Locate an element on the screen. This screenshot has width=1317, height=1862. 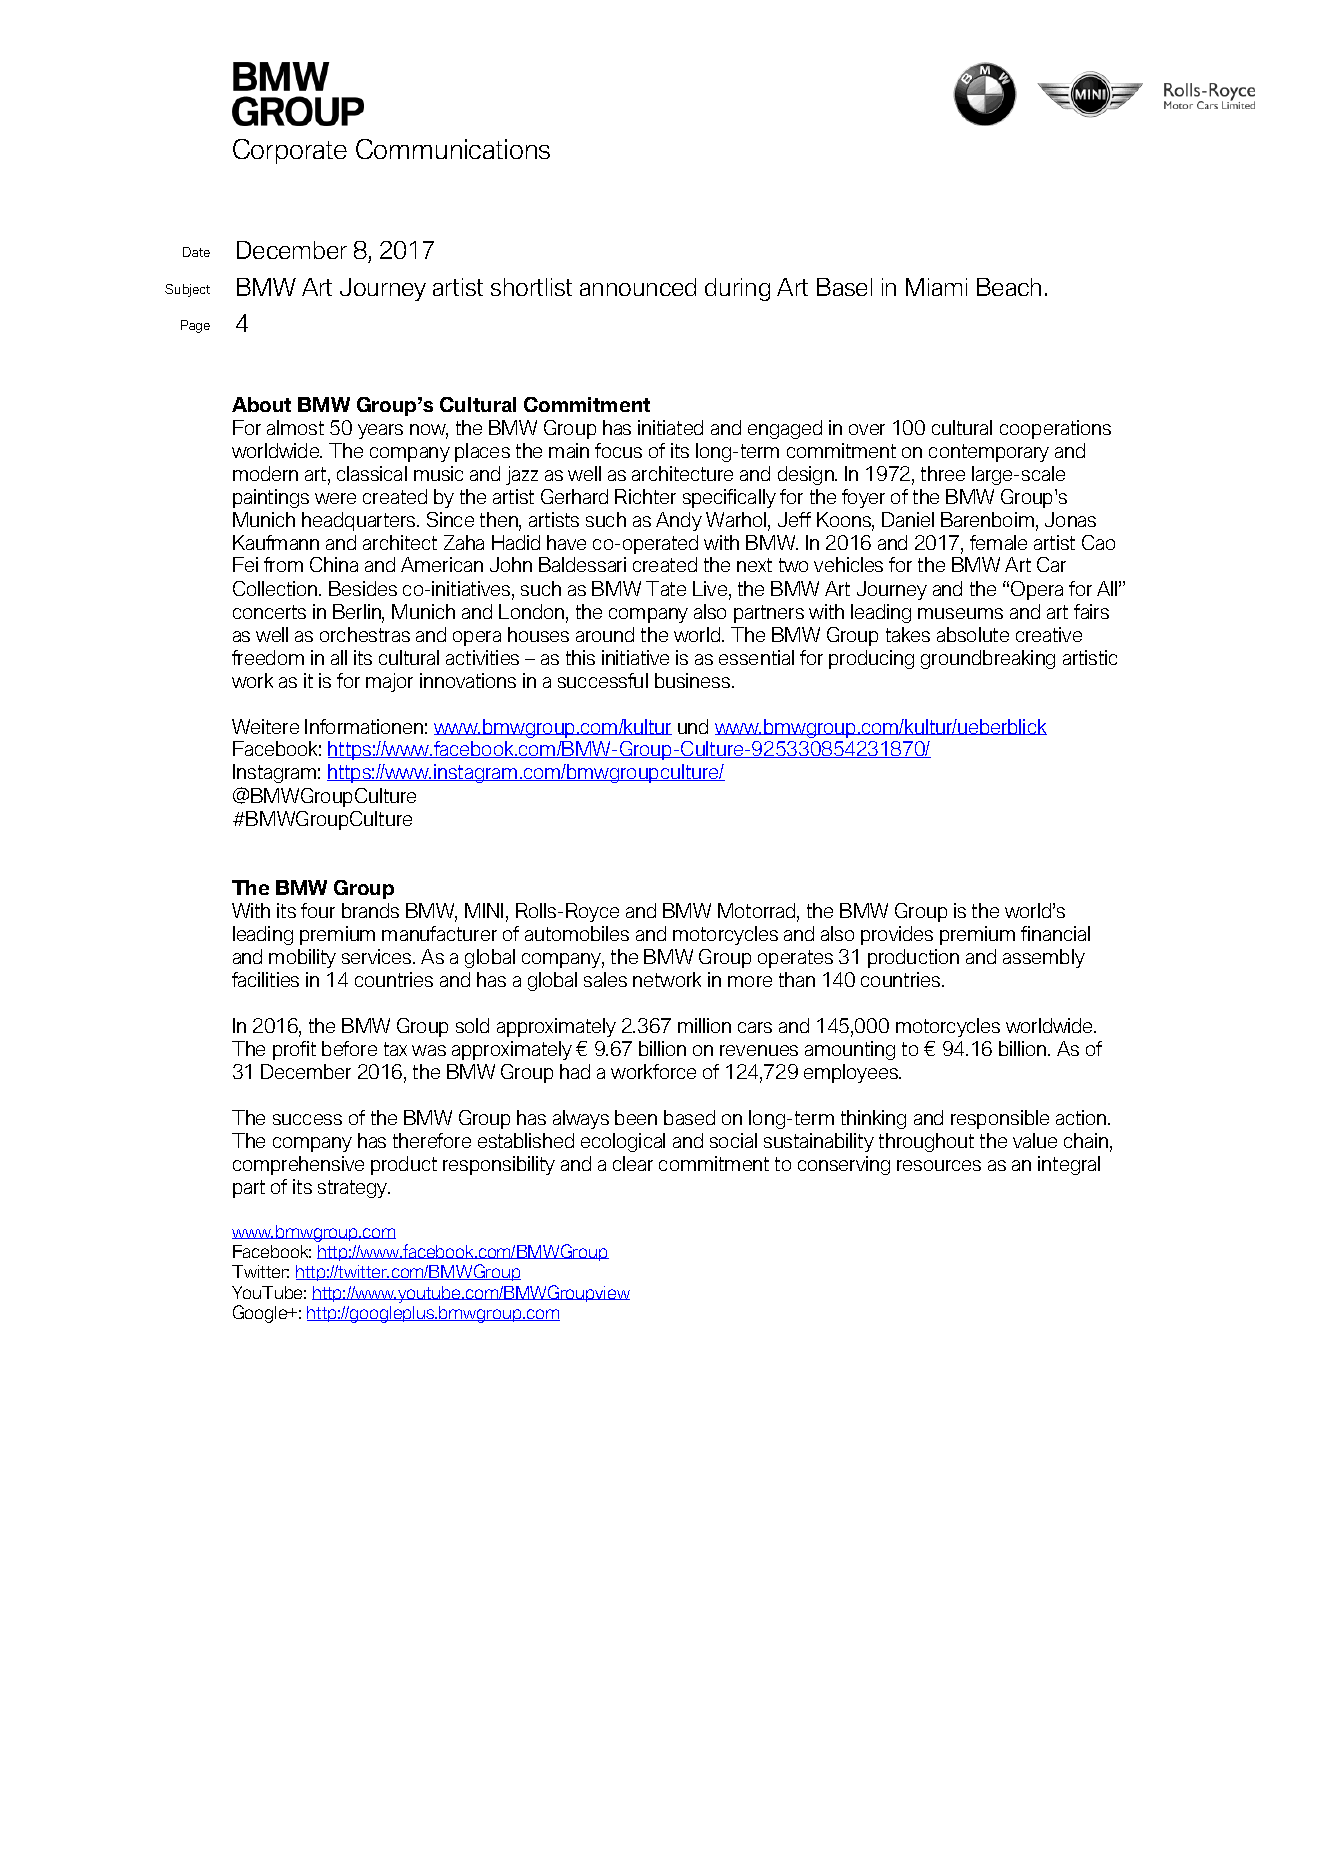
Beach is located at coordinates (1009, 287).
